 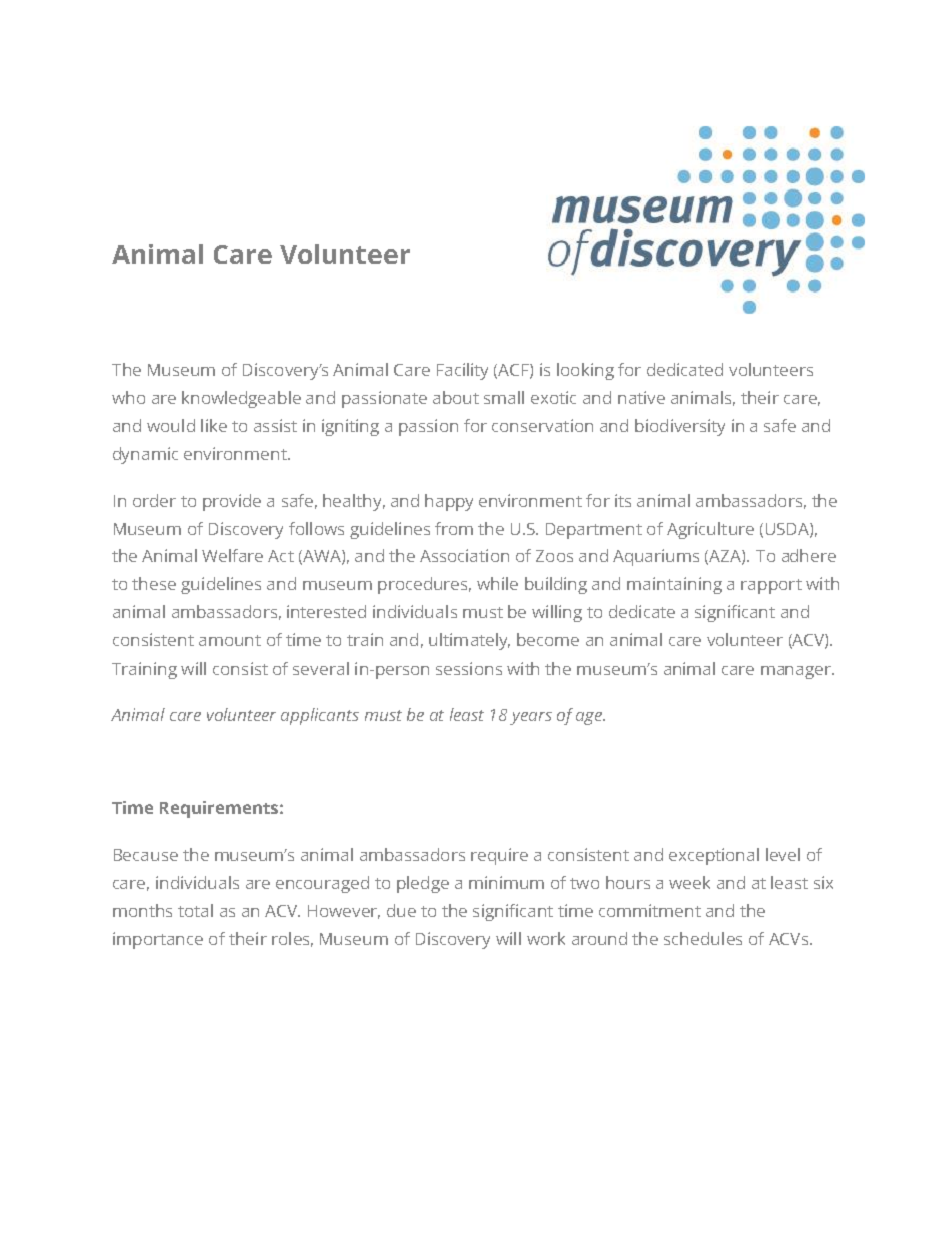 I want to click on years, so click(x=531, y=718).
